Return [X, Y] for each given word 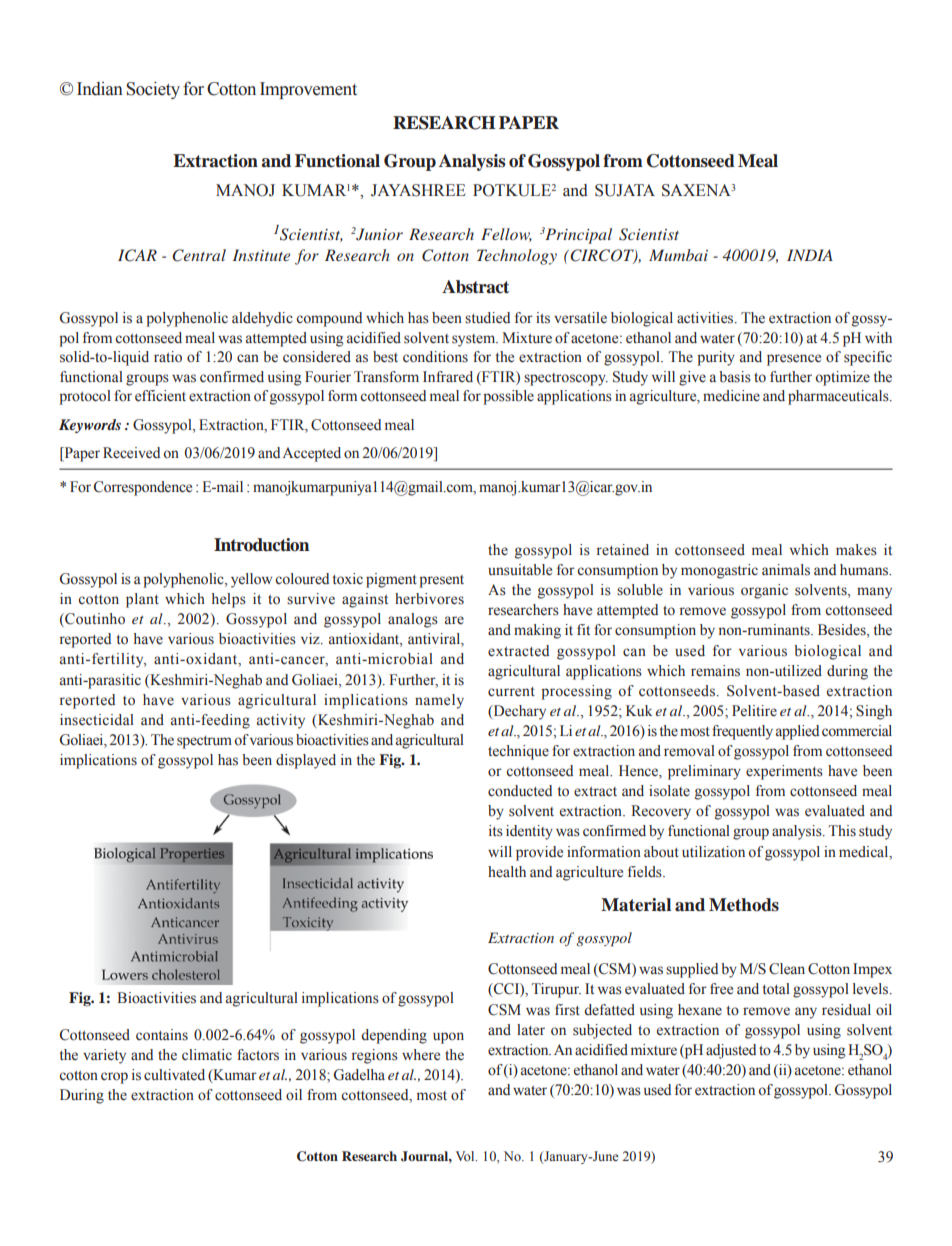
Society [153, 90]
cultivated [174, 1075]
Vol [466, 1156]
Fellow [506, 235]
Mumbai [678, 255]
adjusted [731, 1051]
